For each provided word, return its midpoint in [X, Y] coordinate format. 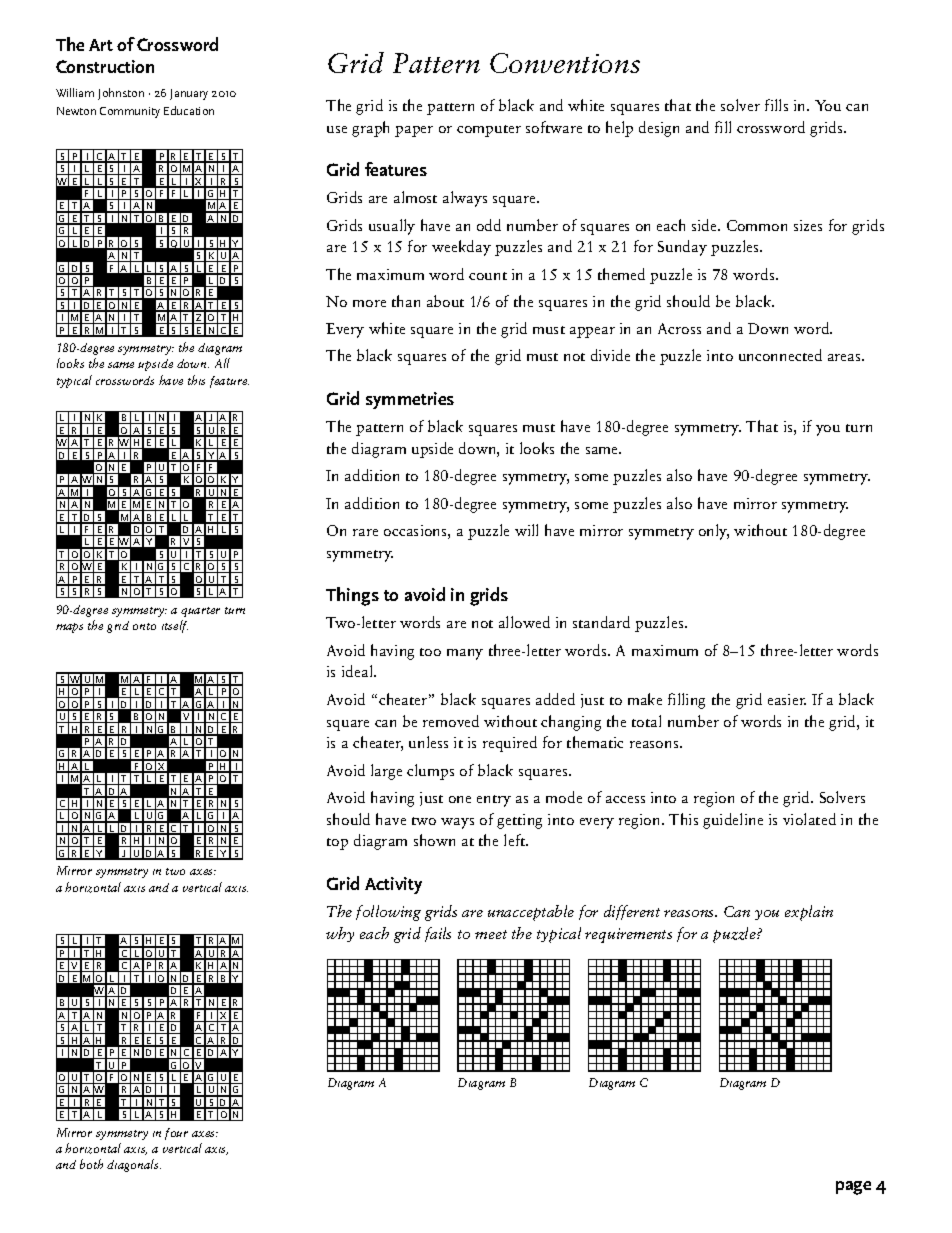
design [659, 129]
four [176, 1134]
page [853, 1188]
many [465, 654]
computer [489, 131]
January [189, 94]
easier [787, 699]
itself [175, 626]
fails [438, 934]
